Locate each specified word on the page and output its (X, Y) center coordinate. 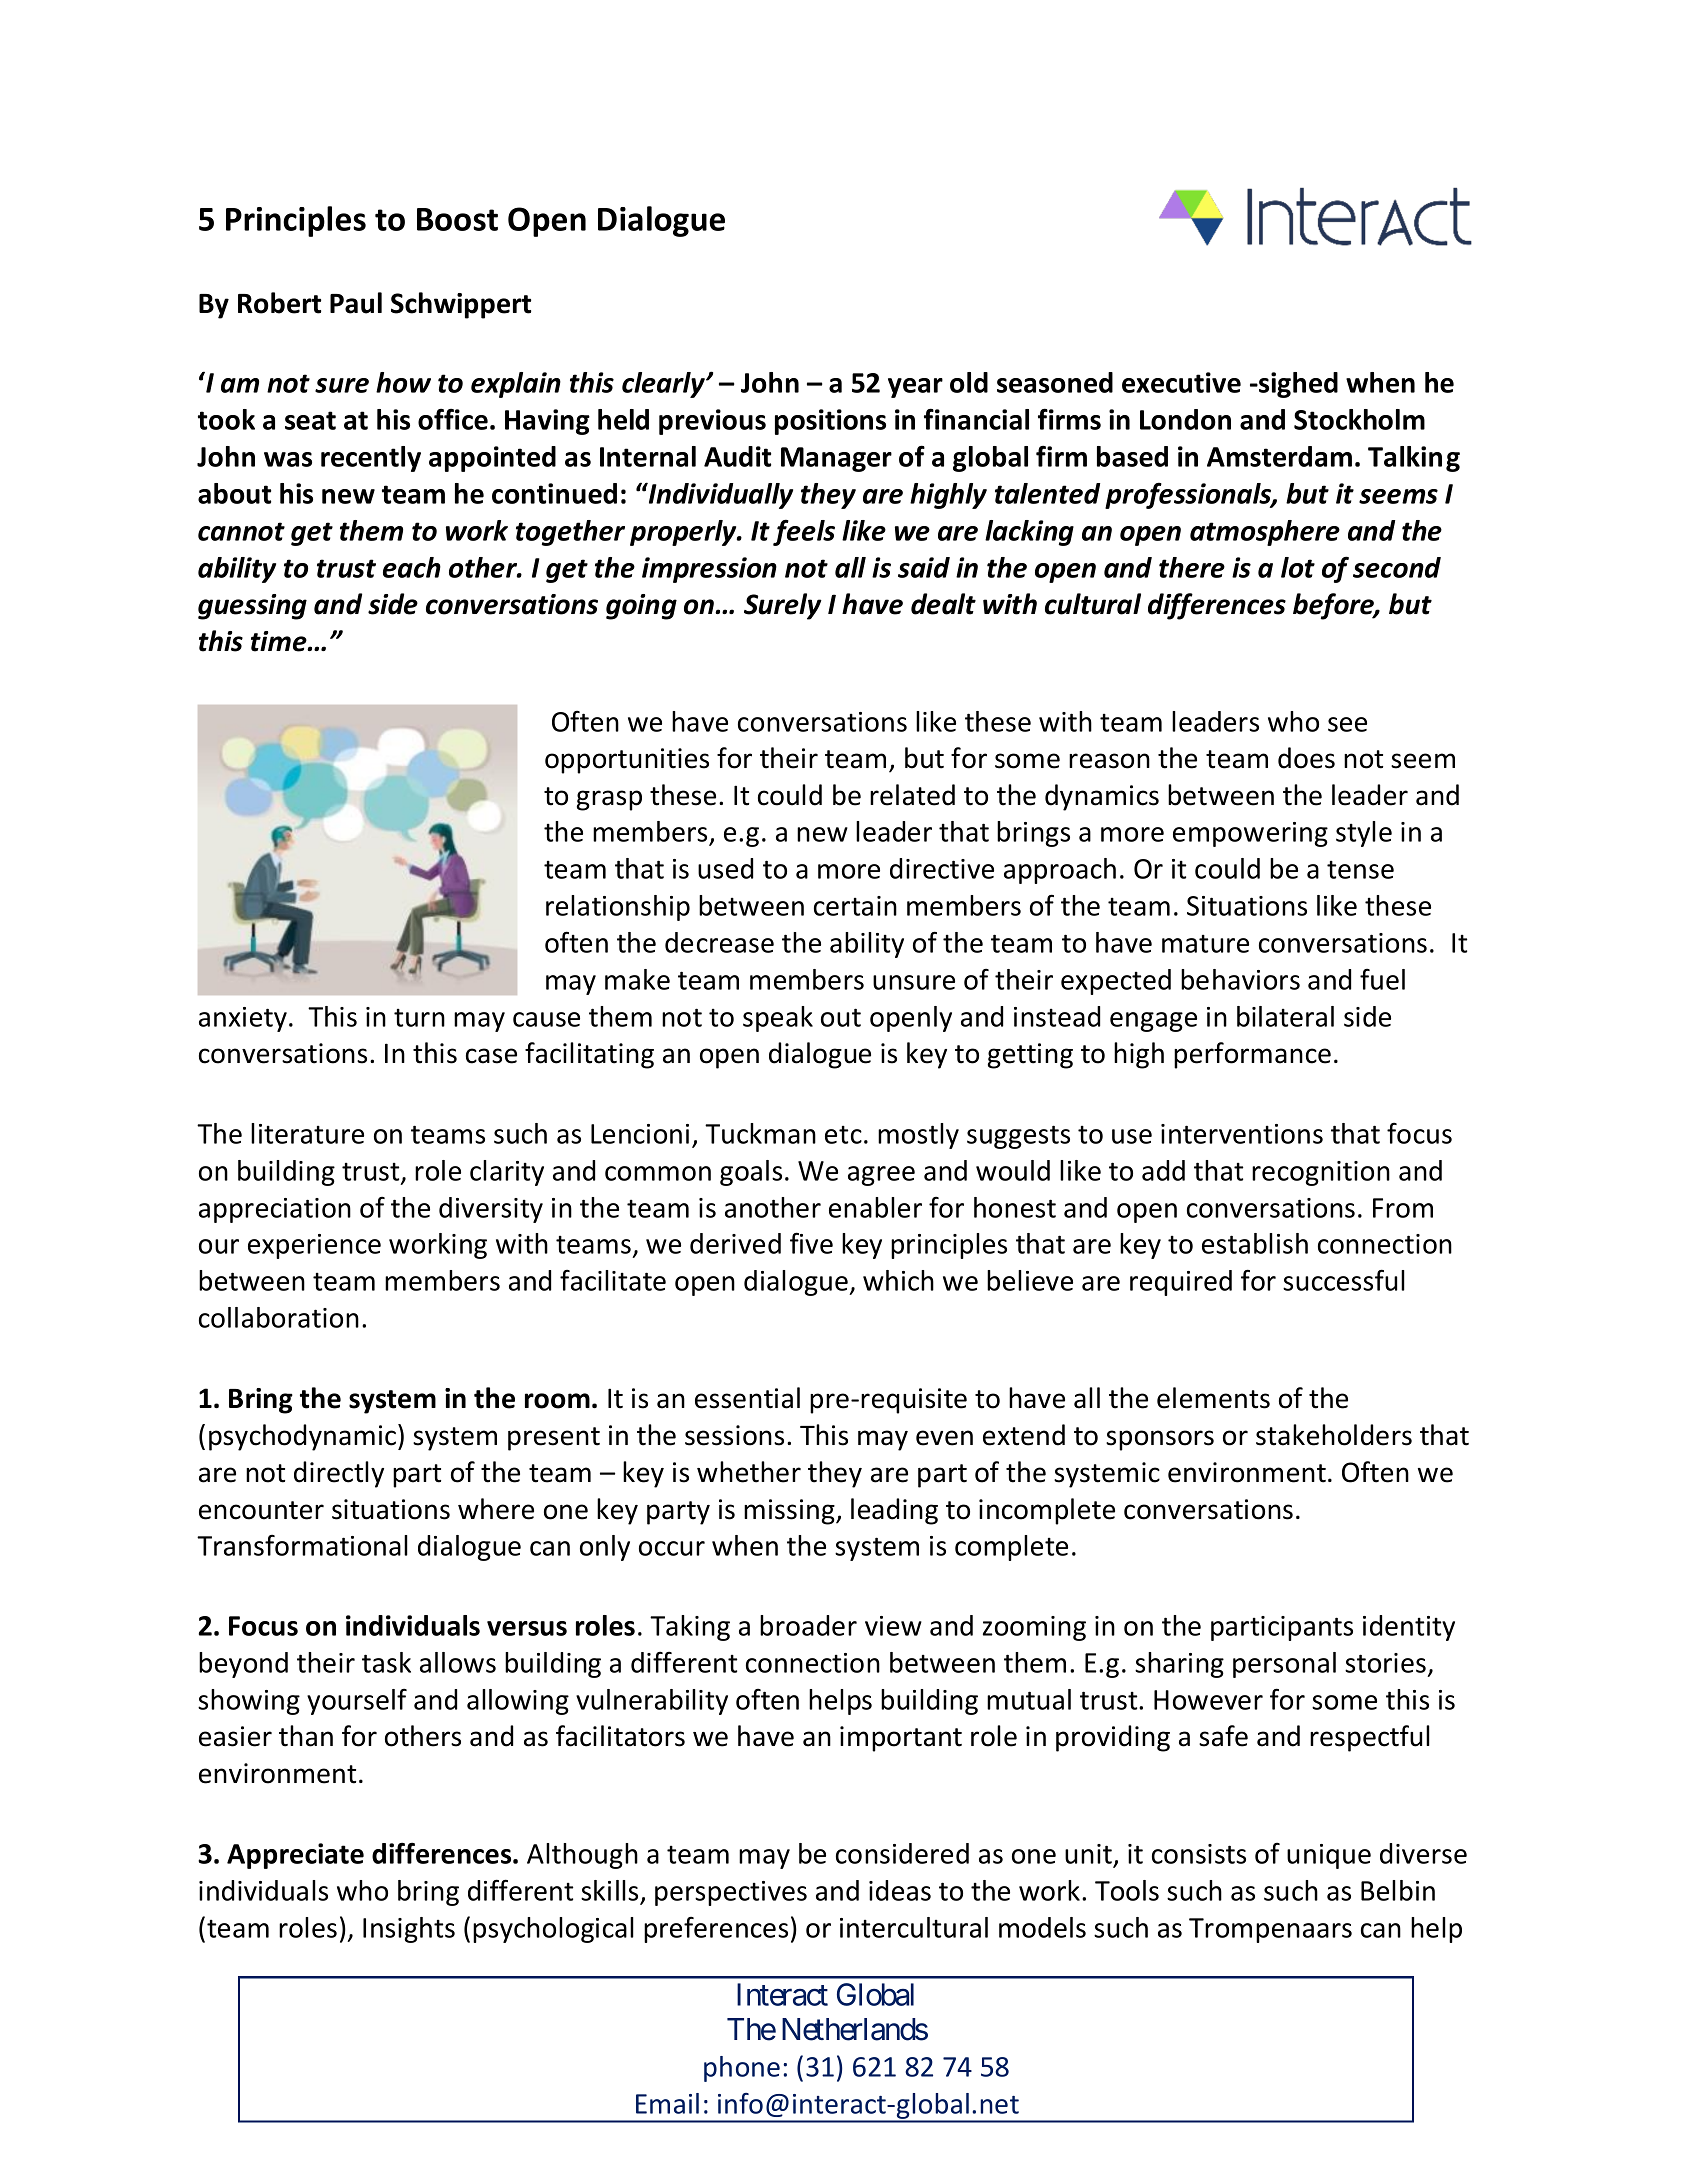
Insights (409, 1930)
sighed (1297, 385)
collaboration (279, 1317)
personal (1284, 1665)
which (898, 1280)
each (412, 567)
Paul (356, 303)
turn (419, 1018)
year (915, 388)
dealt (943, 604)
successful (1344, 1280)
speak (778, 1019)
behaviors (1240, 979)
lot (1298, 567)
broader (808, 1625)
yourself (357, 1701)
